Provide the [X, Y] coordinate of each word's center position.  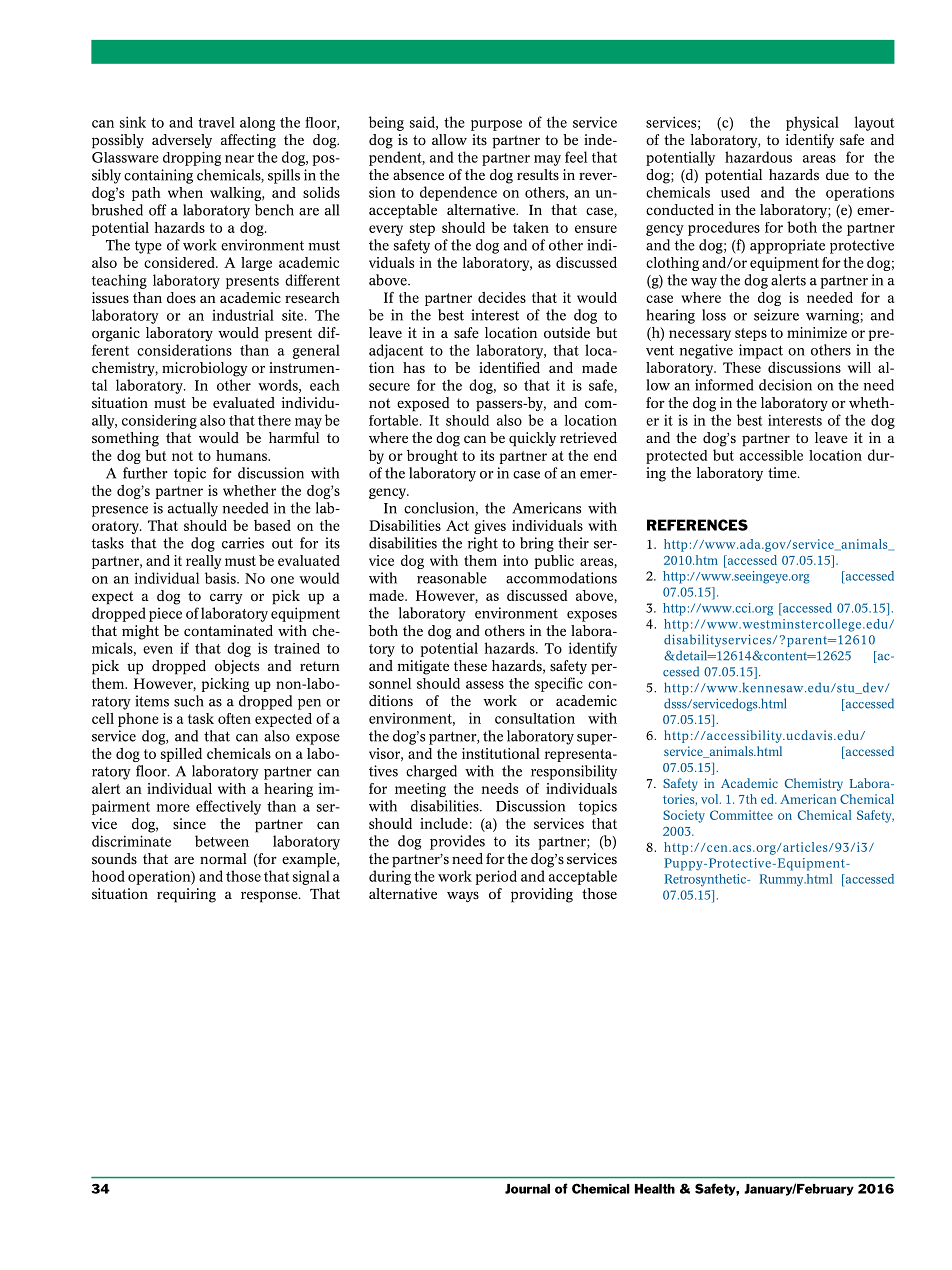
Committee [741, 815]
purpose [496, 125]
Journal [527, 1189]
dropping [192, 159]
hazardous [758, 157]
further [145, 473]
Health [655, 1189]
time [783, 473]
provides [457, 842]
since [189, 824]
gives [490, 527]
